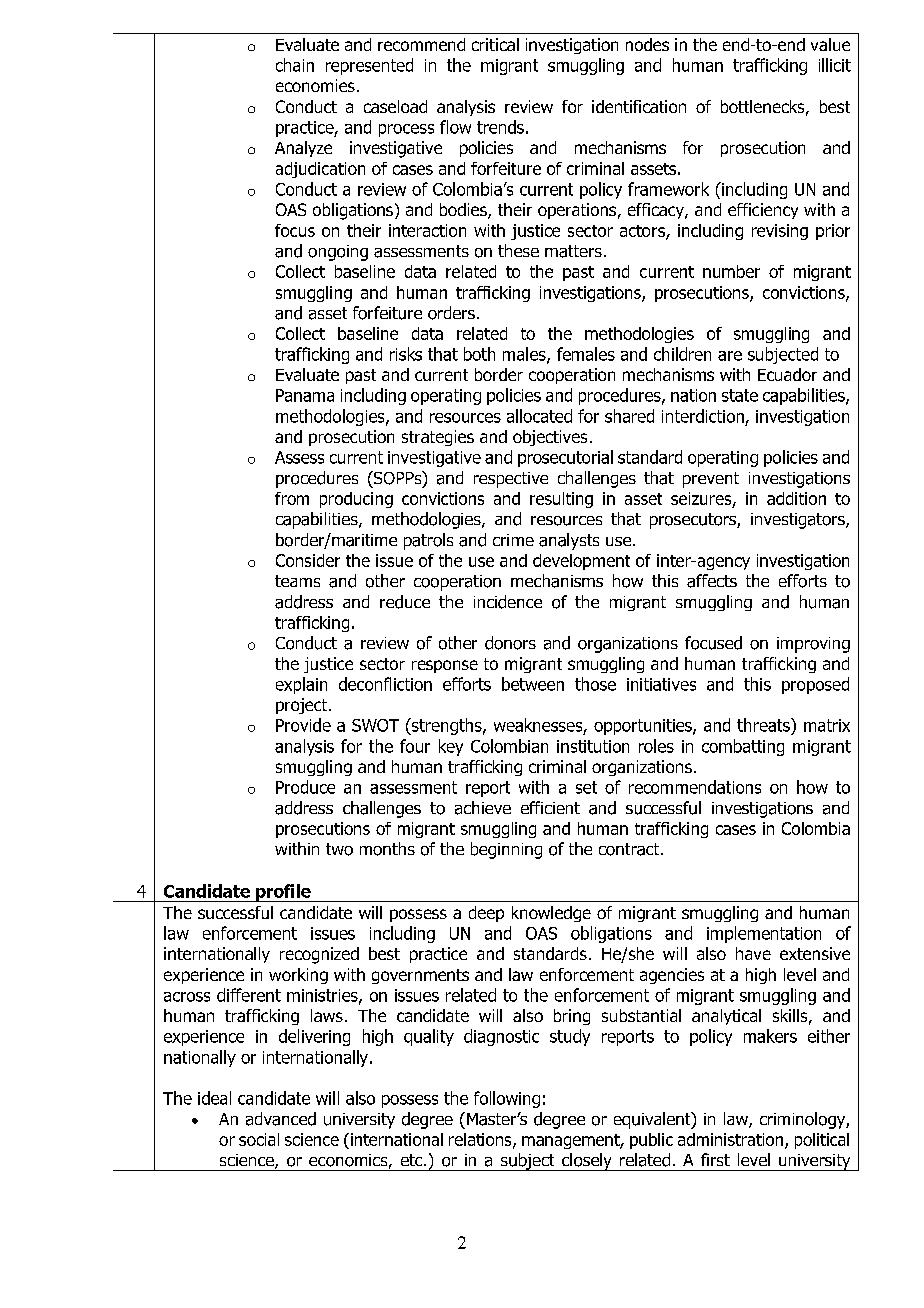  Describe the element at coordinates (764, 934) in the image. I see `implementation` at that location.
